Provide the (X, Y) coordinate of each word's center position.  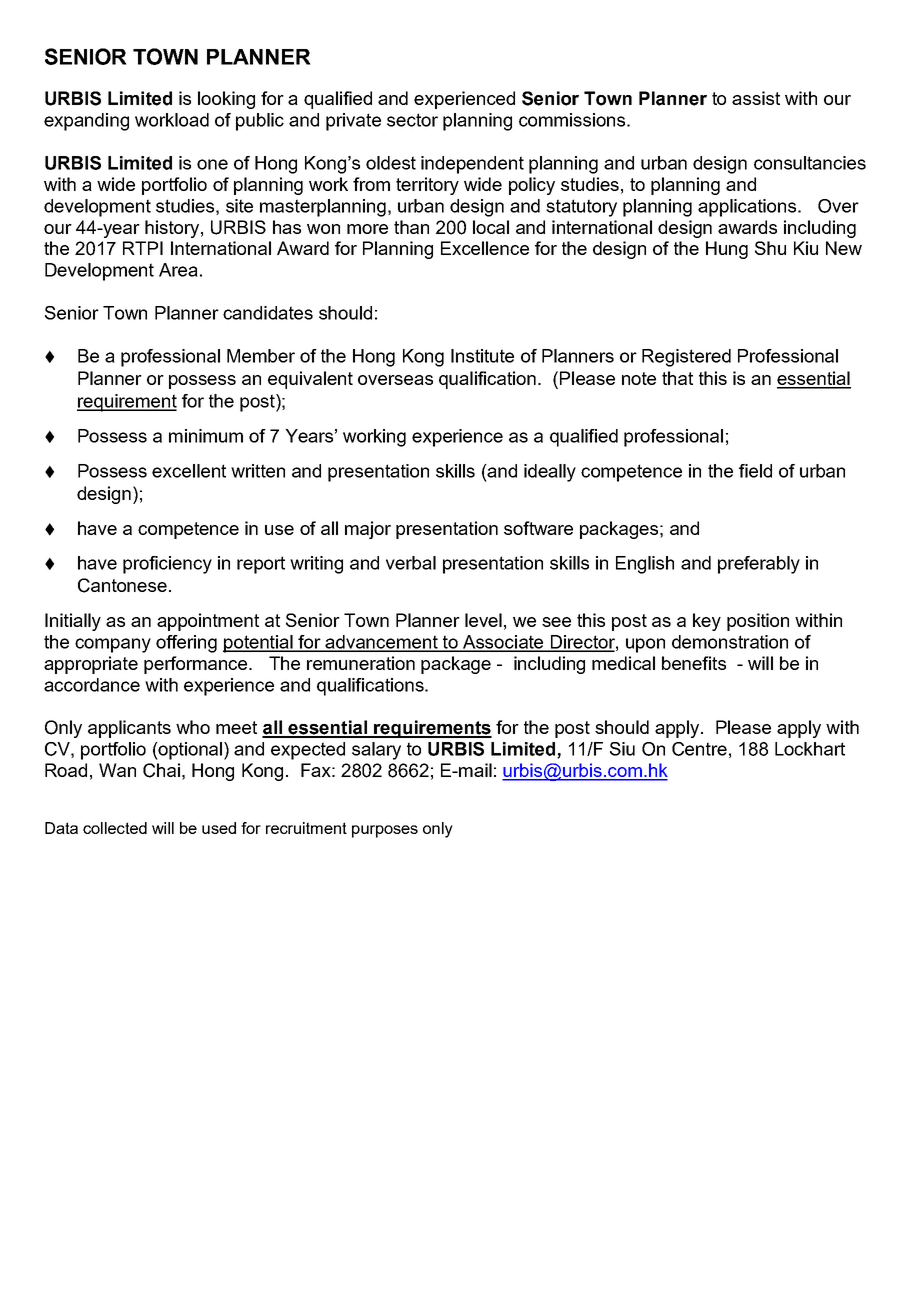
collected (115, 828)
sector (412, 120)
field (755, 471)
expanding (86, 122)
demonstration (730, 642)
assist (756, 98)
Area (178, 270)
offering (186, 644)
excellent (189, 471)
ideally (550, 473)
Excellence (485, 248)
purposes (385, 831)
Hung (727, 250)
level (483, 620)
